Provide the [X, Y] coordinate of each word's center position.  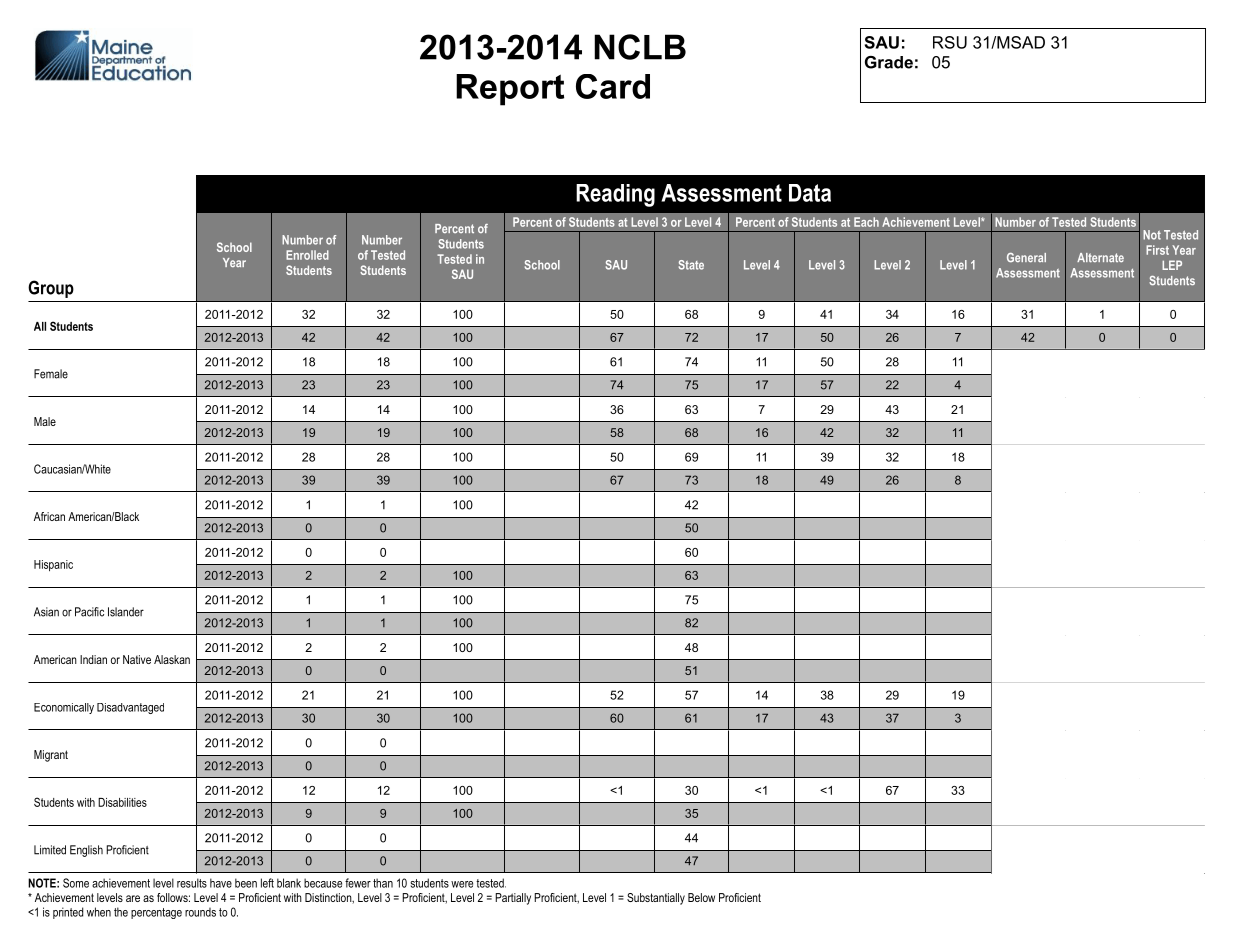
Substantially [656, 899]
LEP [1172, 265]
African [49, 516]
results [192, 883]
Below [701, 897]
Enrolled [307, 255]
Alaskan [172, 659]
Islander [126, 612]
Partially [513, 899]
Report [510, 90]
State [691, 265]
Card [613, 86]
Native [137, 659]
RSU [950, 42]
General [1026, 257]
